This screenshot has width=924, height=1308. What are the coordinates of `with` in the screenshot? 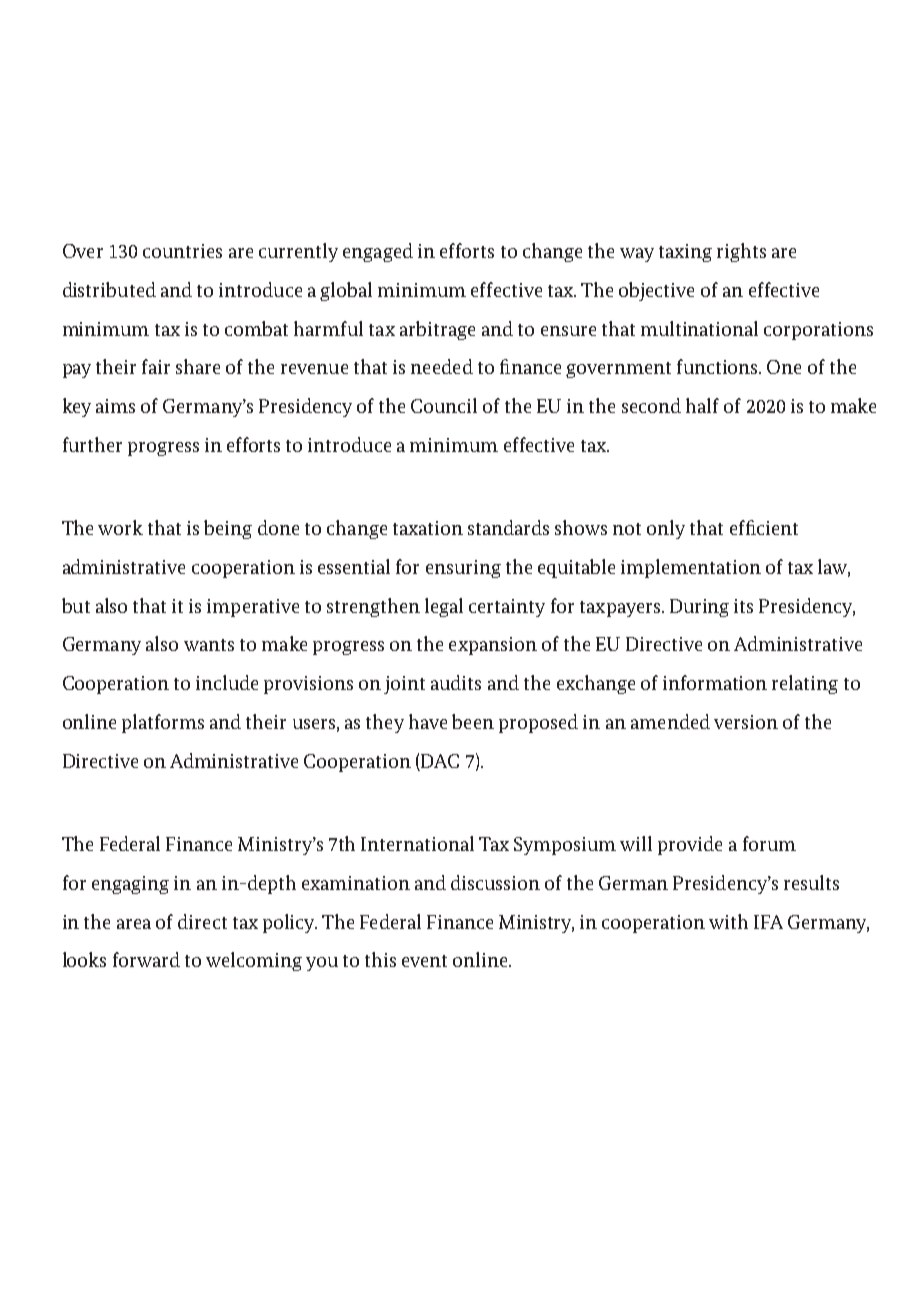 It's located at (728, 921).
